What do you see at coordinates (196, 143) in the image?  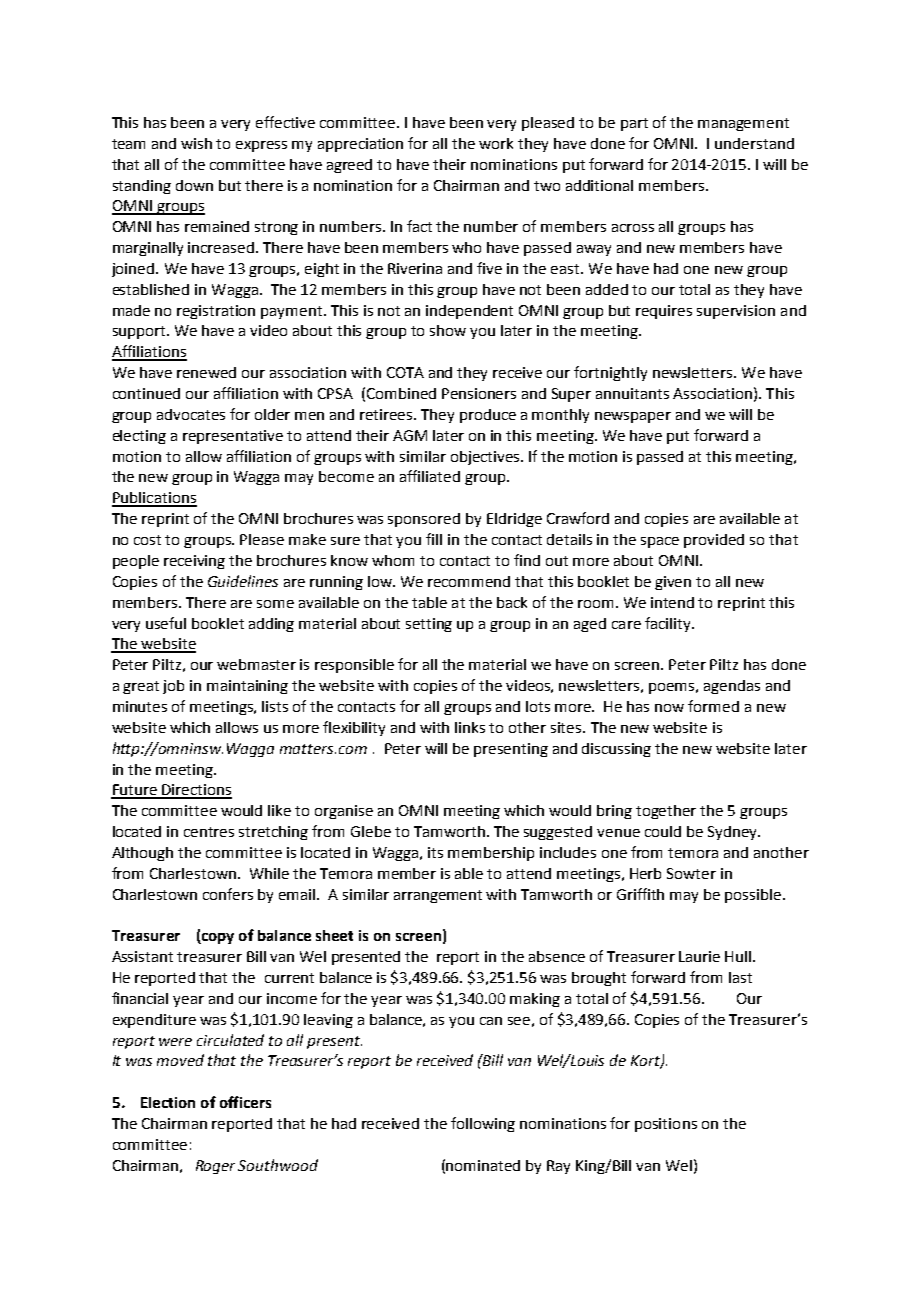 I see `wish` at bounding box center [196, 143].
